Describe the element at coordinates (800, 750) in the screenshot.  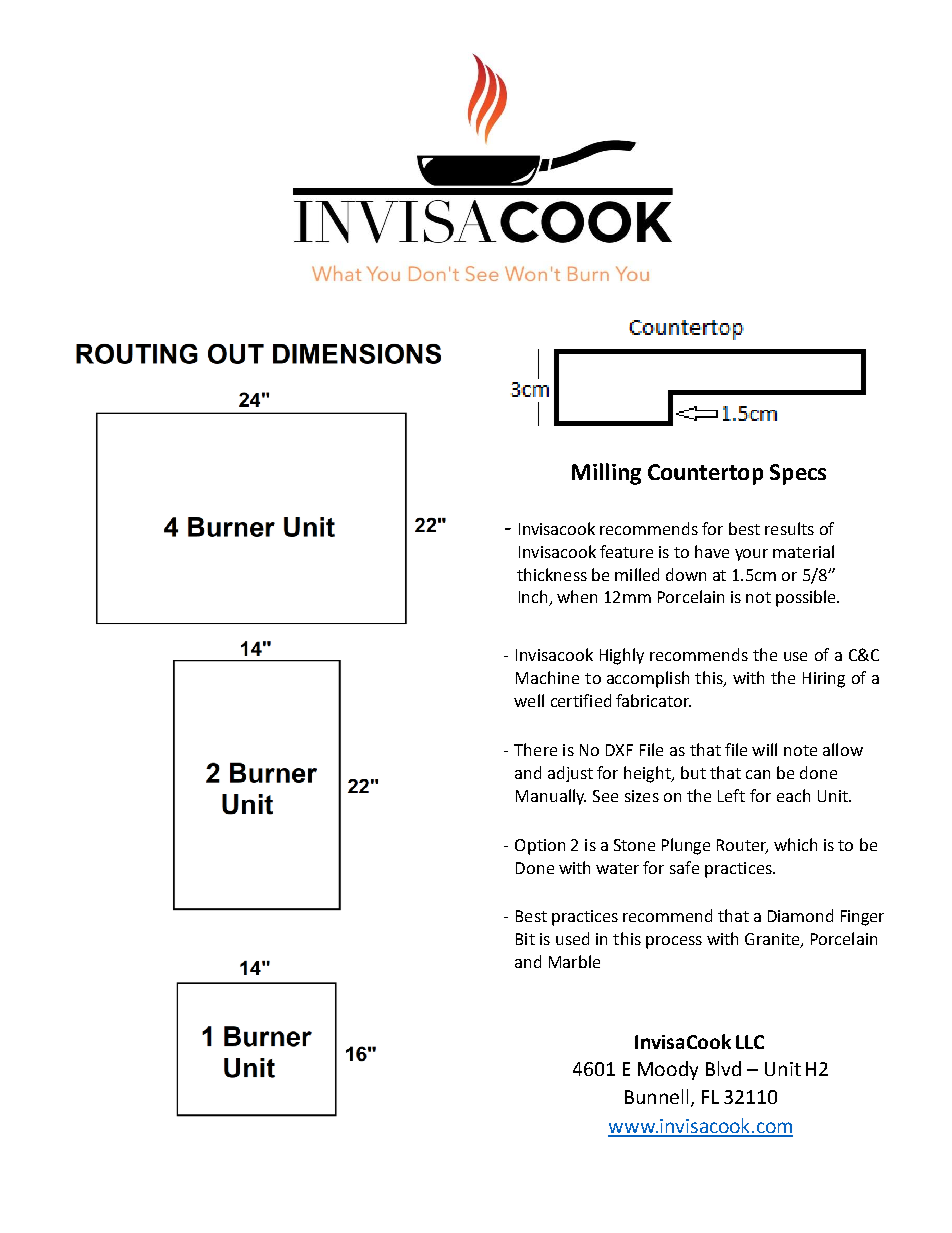
I see `note` at that location.
